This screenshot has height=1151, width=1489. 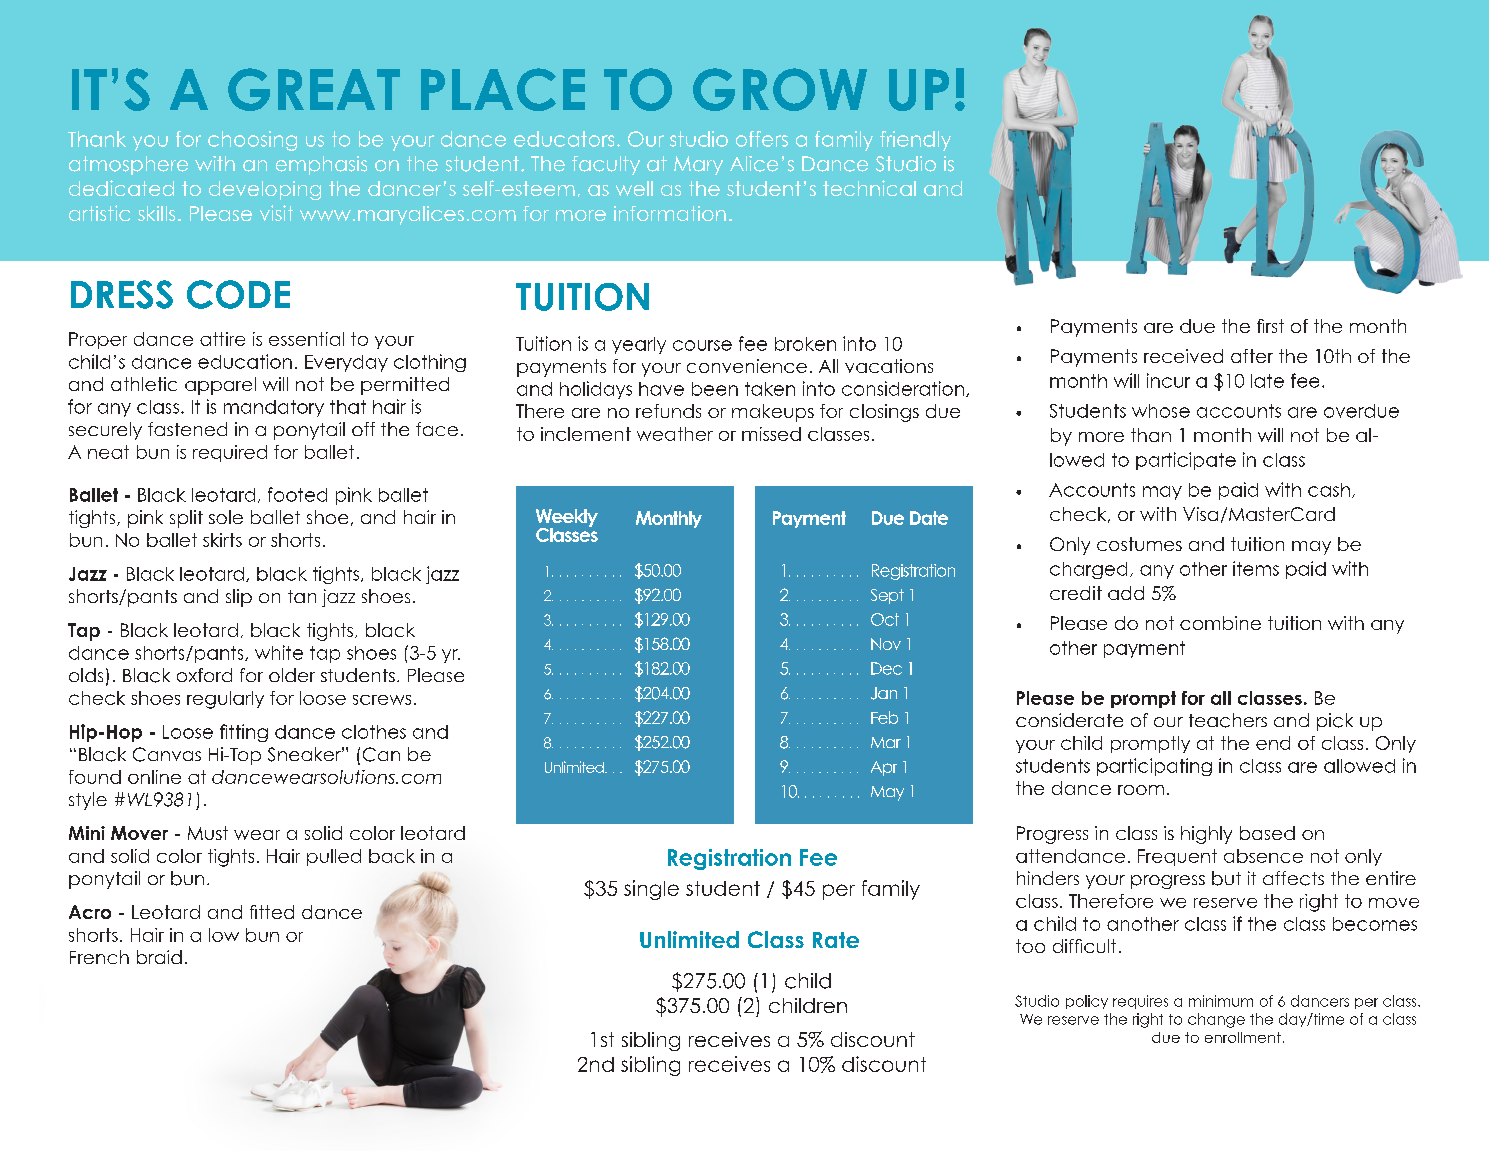 I want to click on friendly, so click(x=915, y=141).
